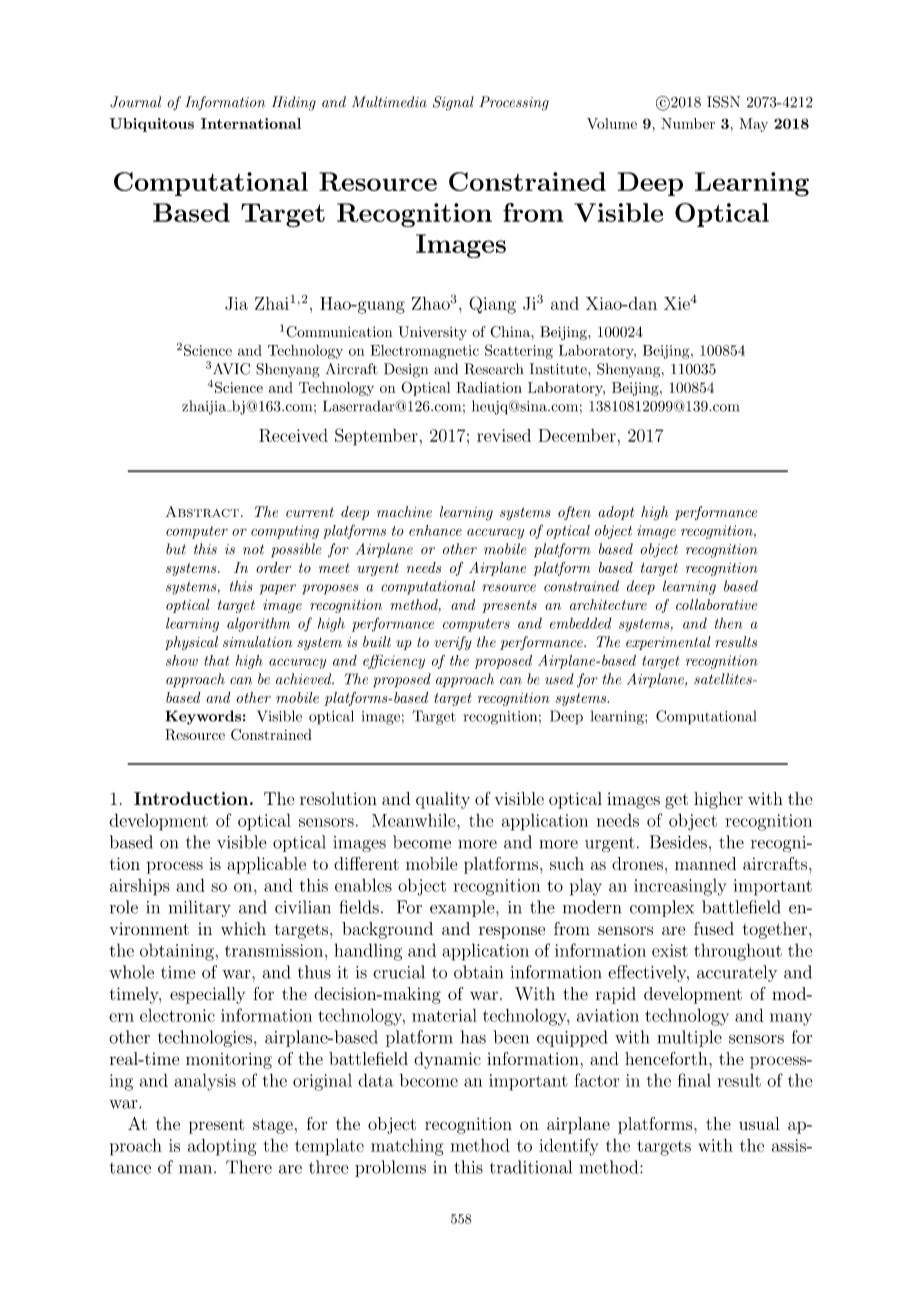 Image resolution: width=924 pixels, height=1308 pixels. What do you see at coordinates (443, 800) in the screenshot?
I see `quality` at bounding box center [443, 800].
